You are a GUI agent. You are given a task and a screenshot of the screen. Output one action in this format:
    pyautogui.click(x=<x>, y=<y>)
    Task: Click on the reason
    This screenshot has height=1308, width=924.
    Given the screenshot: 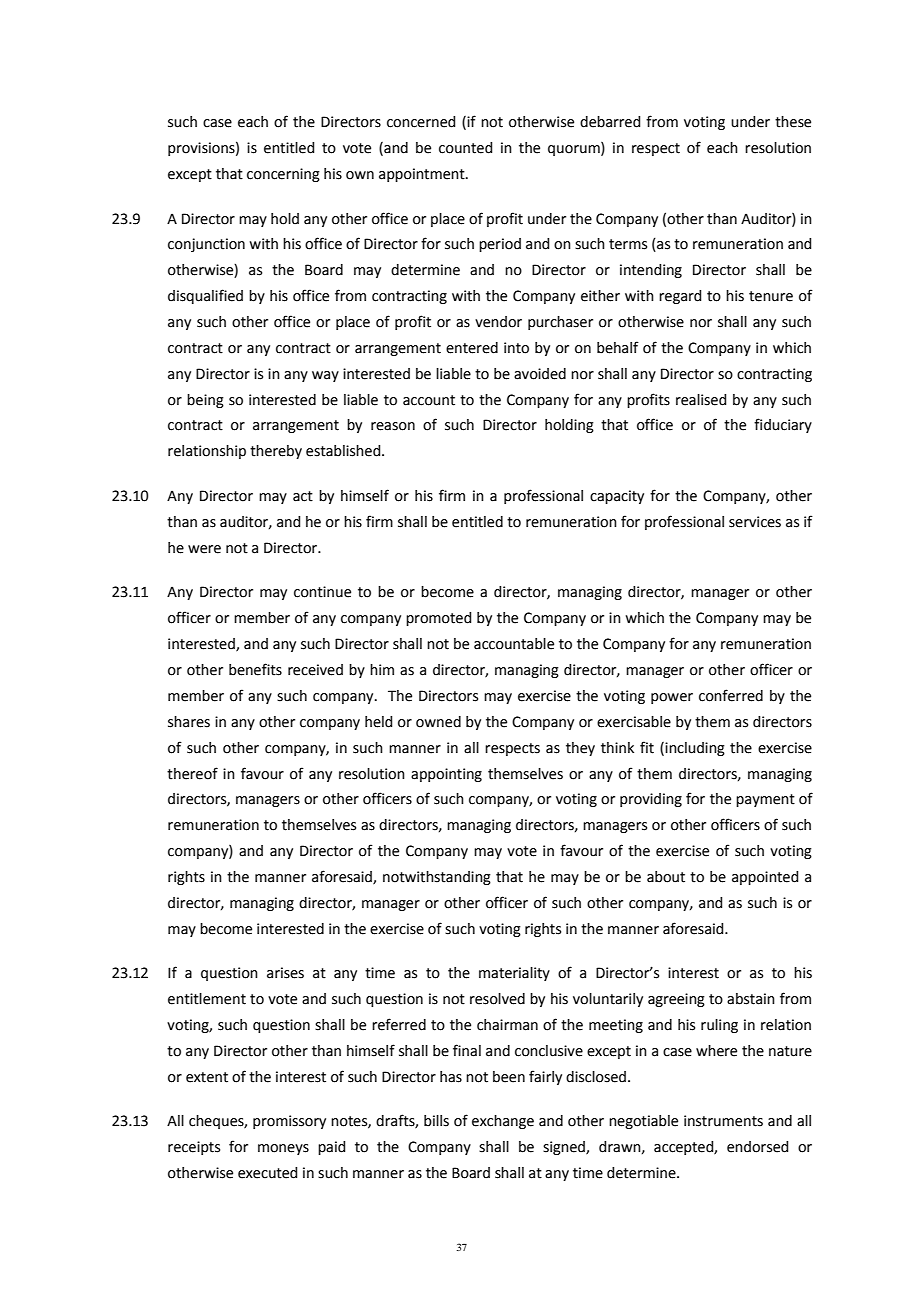 What is the action you would take?
    pyautogui.click(x=393, y=426)
